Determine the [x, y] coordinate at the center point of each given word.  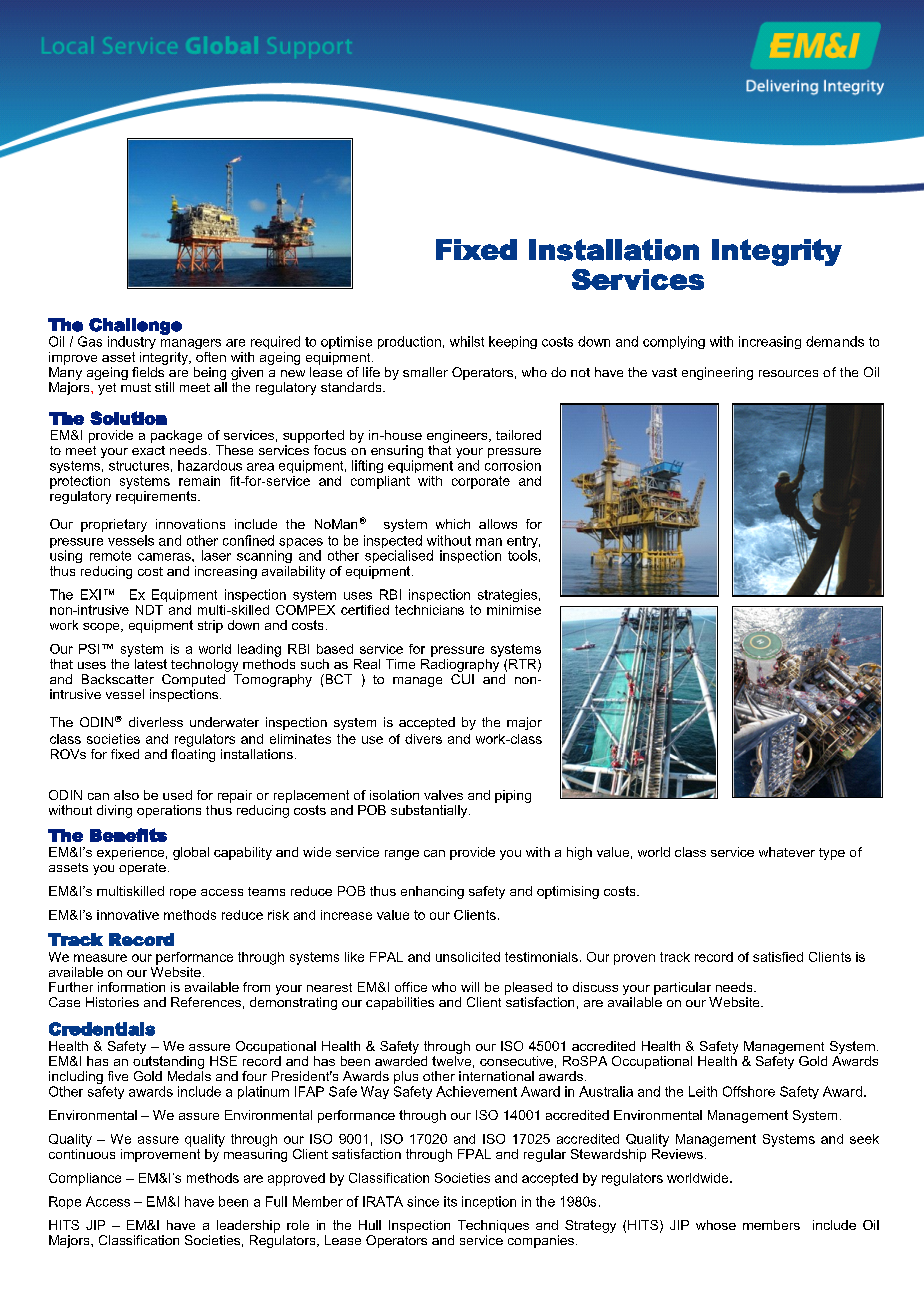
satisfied [778, 957]
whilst [467, 341]
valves [443, 795]
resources [788, 373]
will [470, 987]
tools [522, 555]
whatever [787, 852]
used [177, 795]
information [131, 987]
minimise [514, 610]
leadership [248, 1226]
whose [716, 1225]
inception [489, 1202]
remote [110, 556]
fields [149, 370]
